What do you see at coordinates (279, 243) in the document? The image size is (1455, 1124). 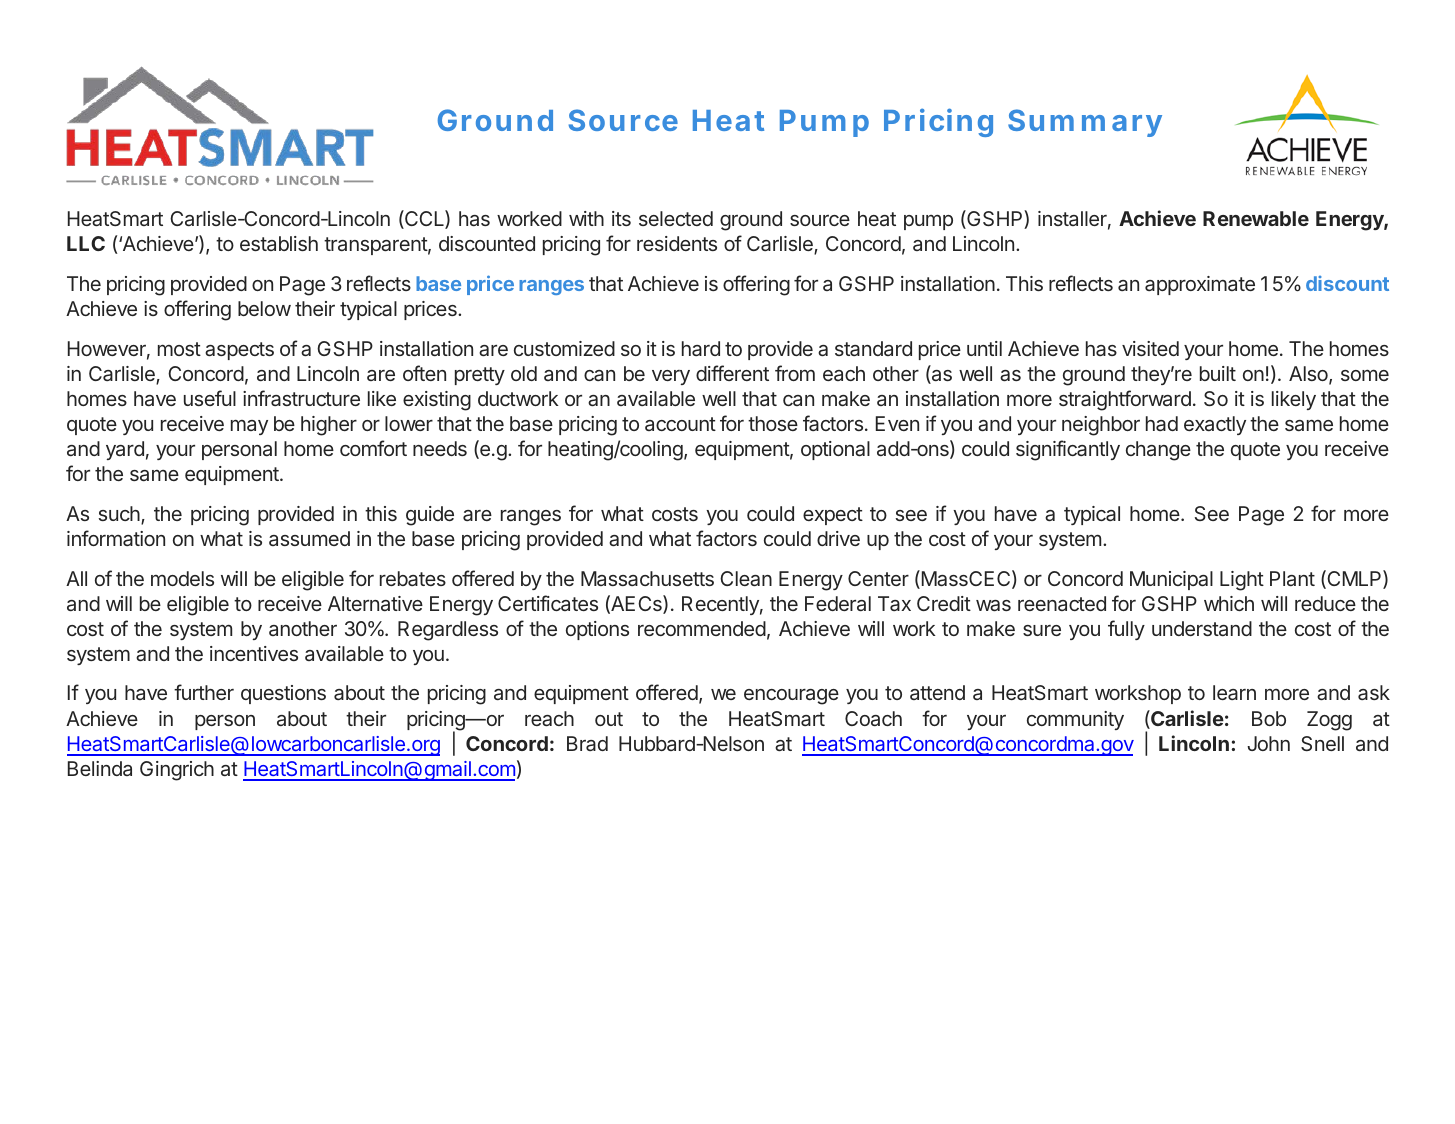 I see `establish` at bounding box center [279, 243].
